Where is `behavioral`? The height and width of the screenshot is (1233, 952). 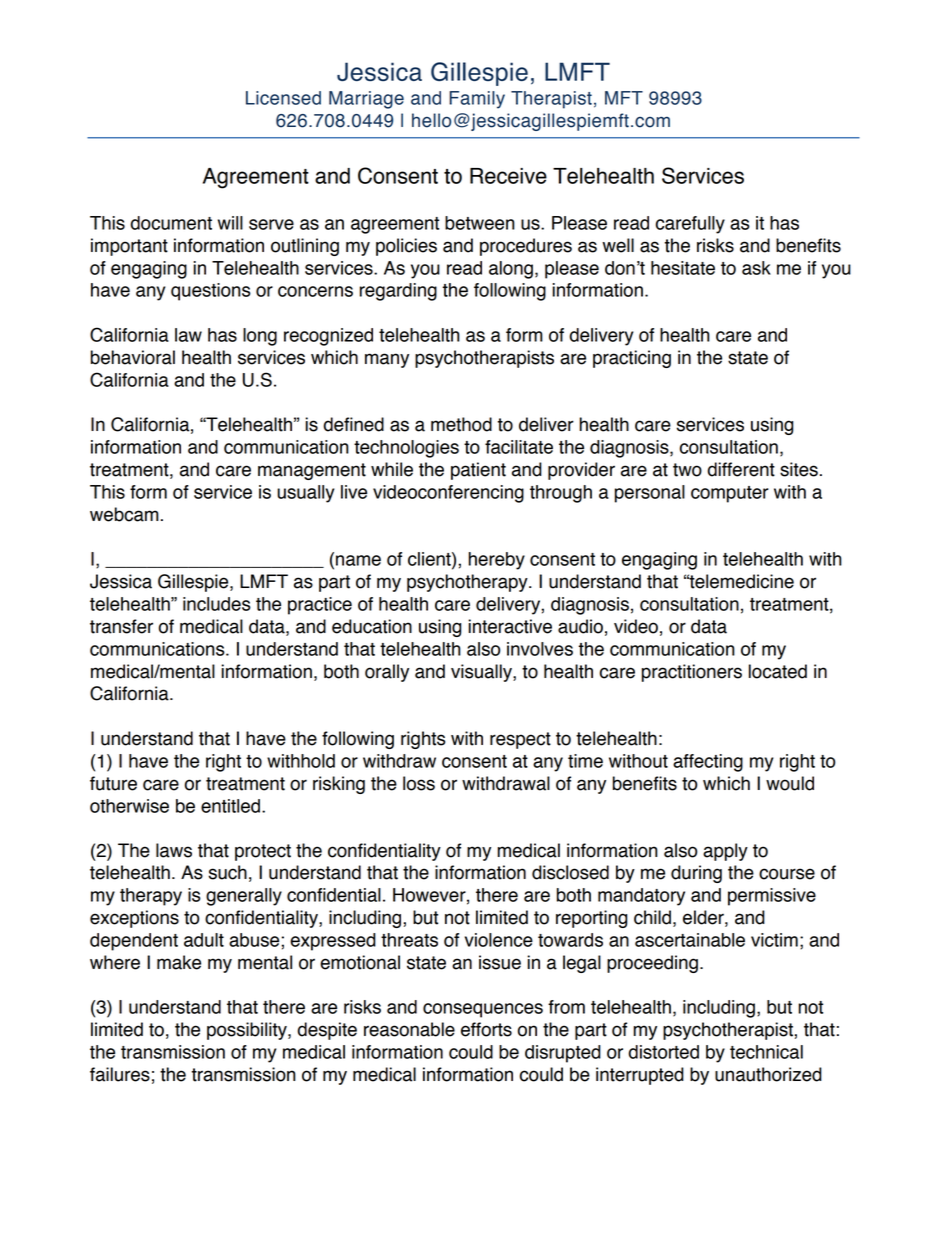
behavioral is located at coordinates (133, 357).
